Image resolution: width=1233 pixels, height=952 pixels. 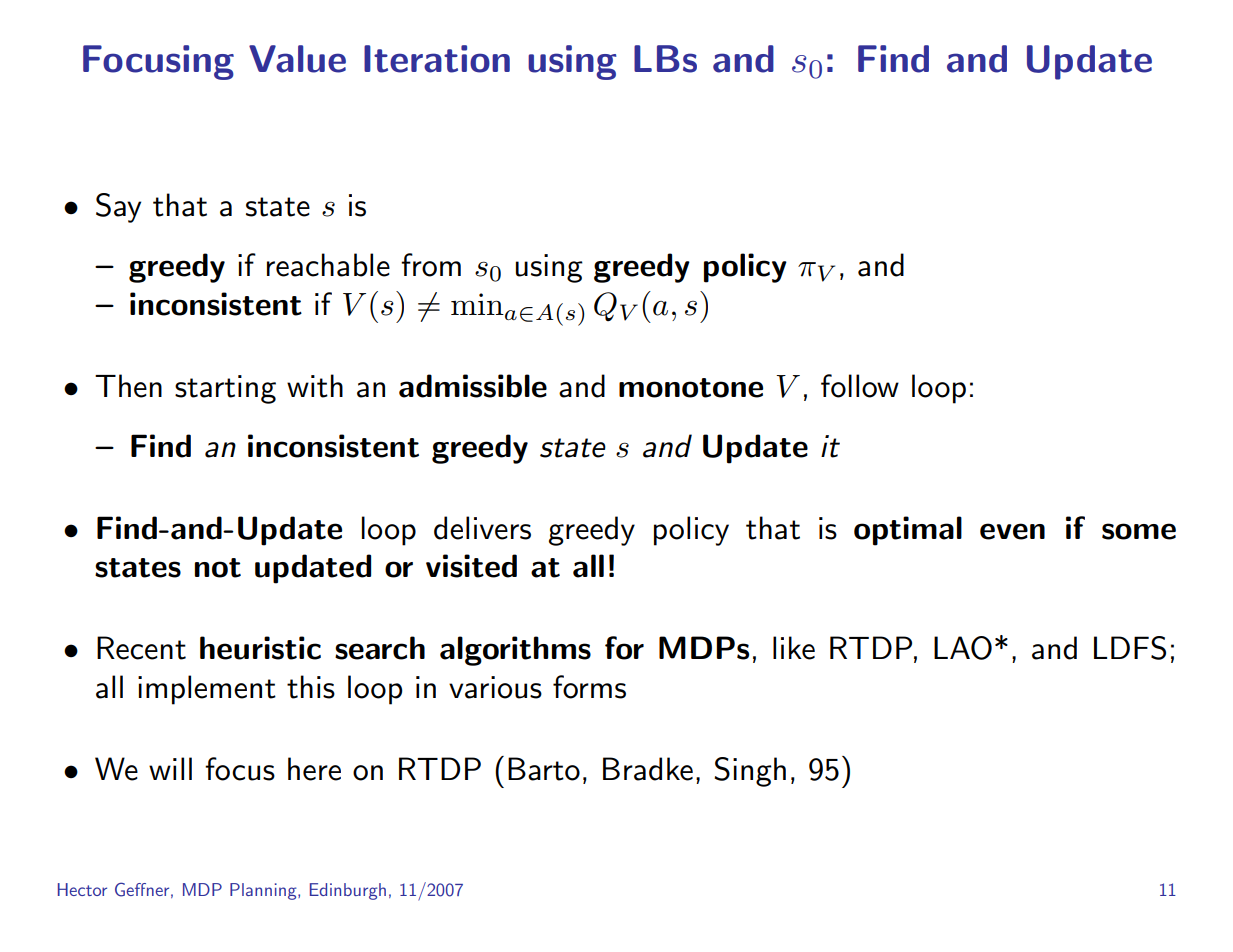 What do you see at coordinates (264, 891) in the page?
I see `Planning` at bounding box center [264, 891].
